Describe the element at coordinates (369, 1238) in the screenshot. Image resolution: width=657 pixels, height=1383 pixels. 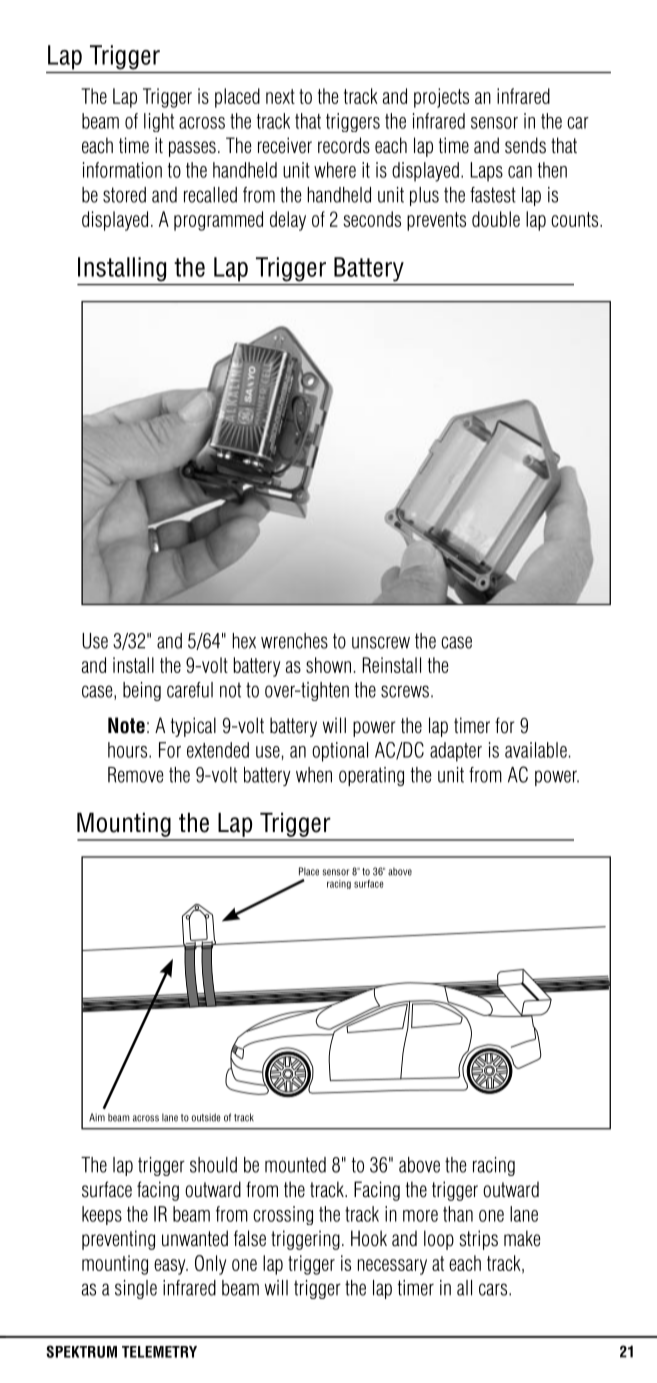
I see `Hook` at that location.
